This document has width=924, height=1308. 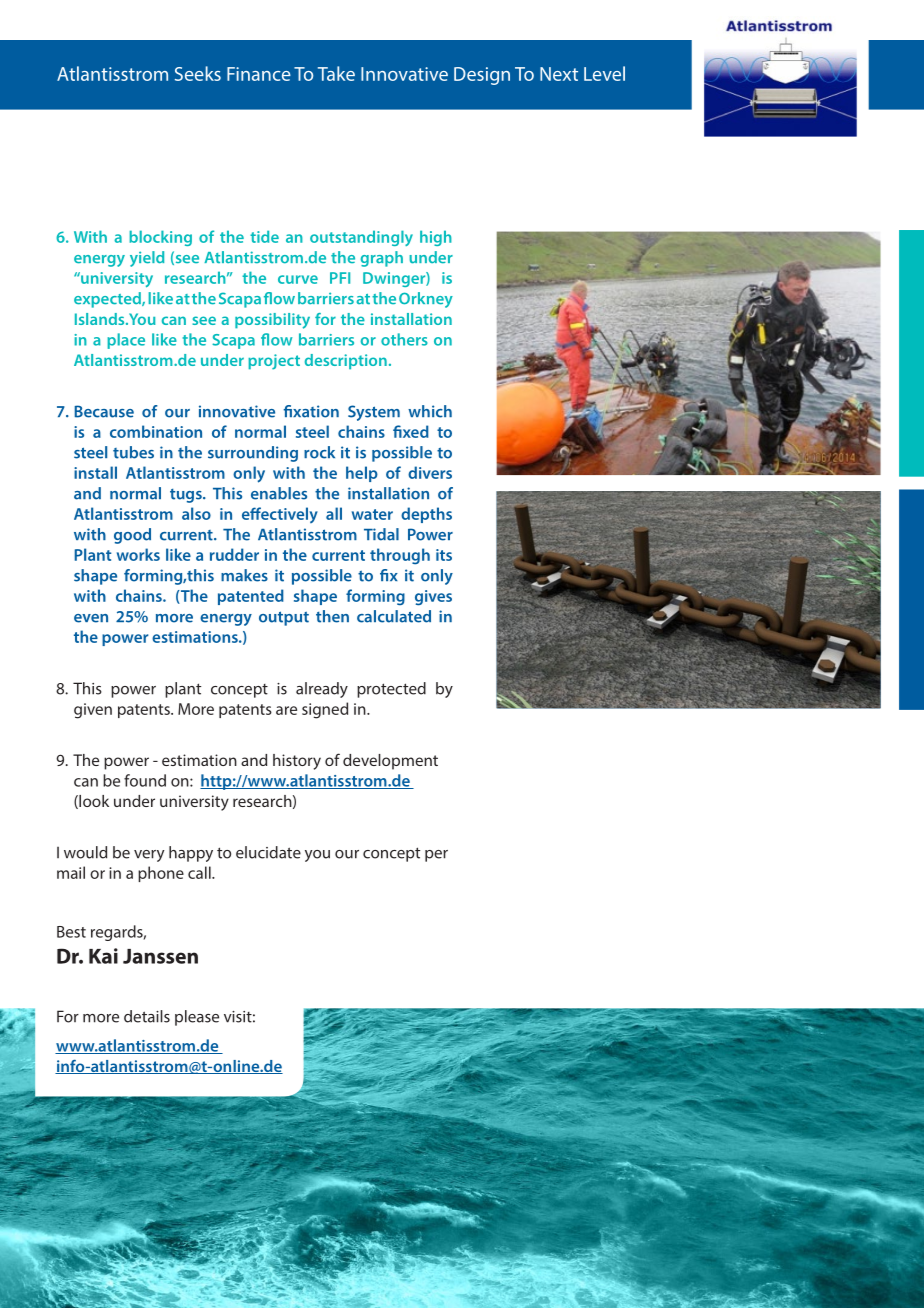 I want to click on which, so click(x=430, y=411).
